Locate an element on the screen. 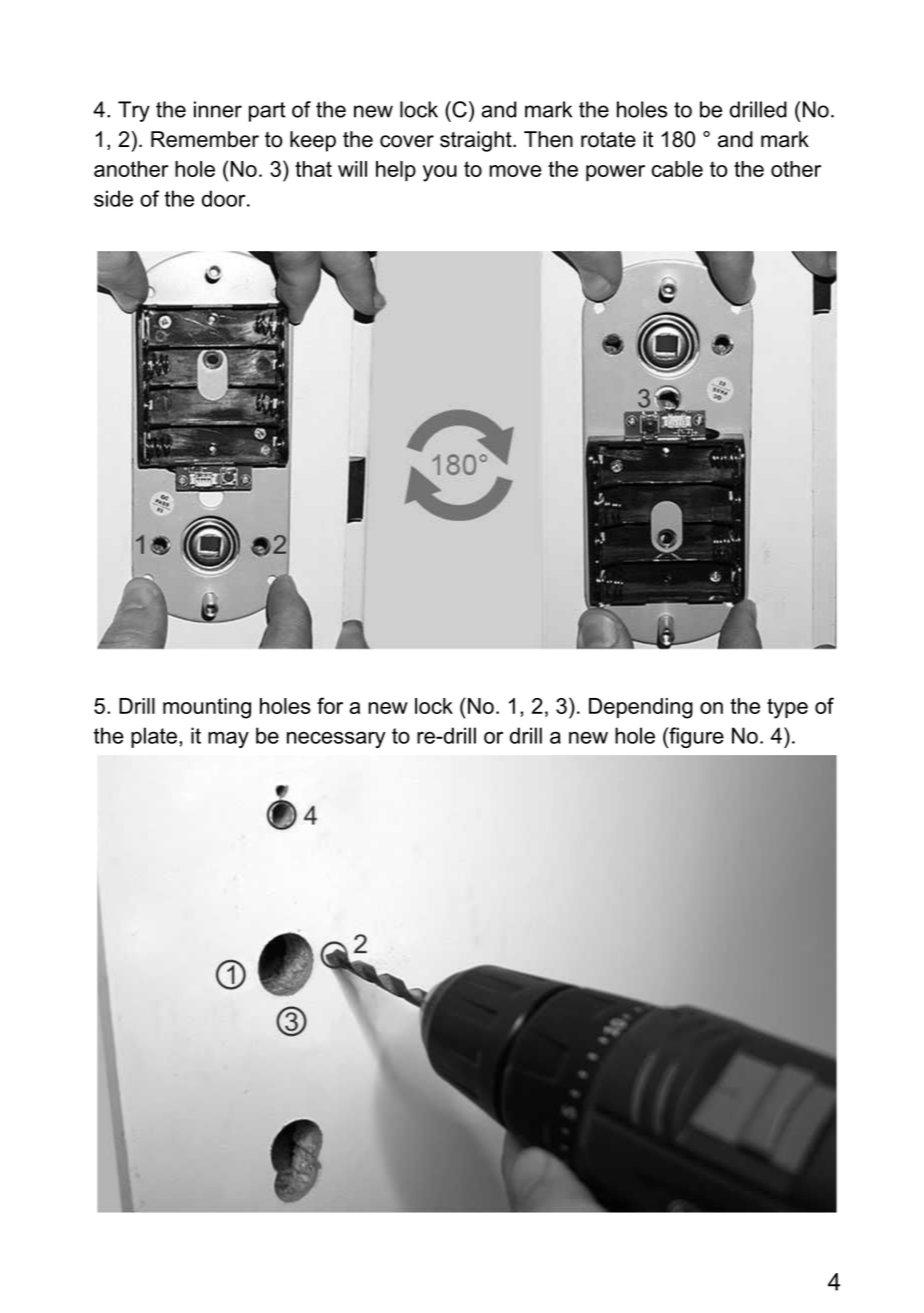 The image size is (924, 1313). Remember is located at coordinates (205, 139).
